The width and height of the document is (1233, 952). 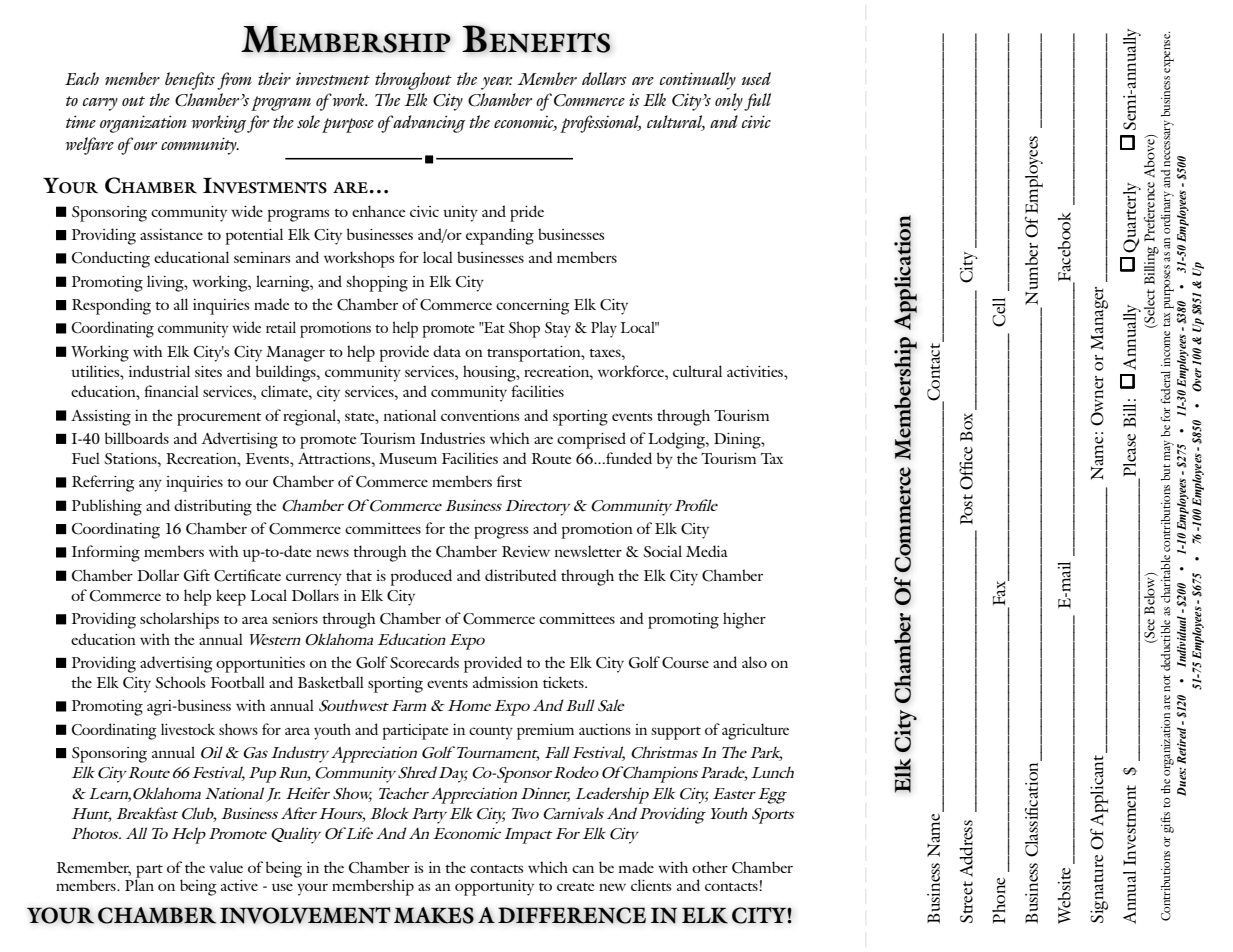 I want to click on advancing, so click(x=429, y=124).
